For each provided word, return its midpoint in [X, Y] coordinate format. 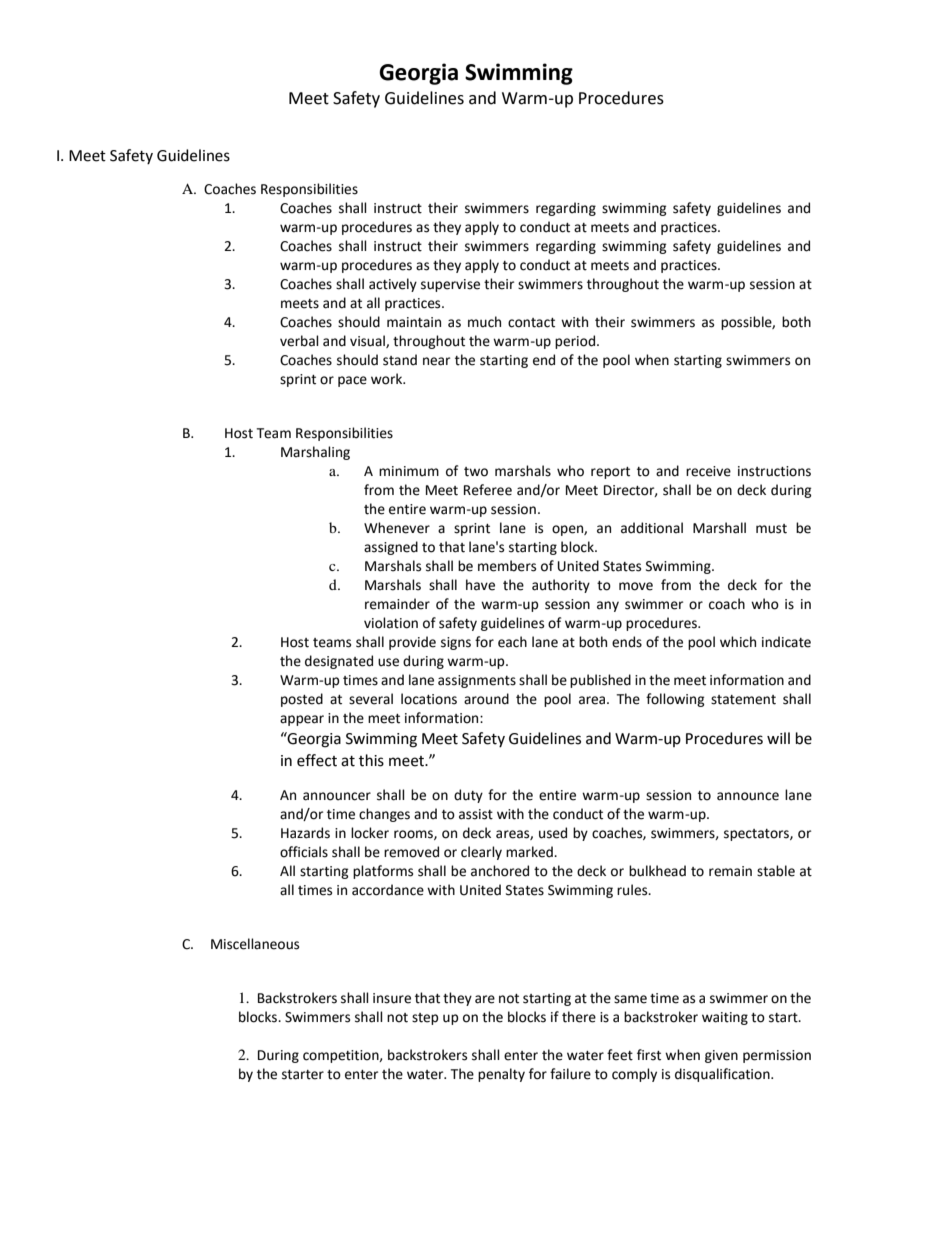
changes [384, 815]
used [553, 833]
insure [392, 998]
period [575, 342]
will [778, 738]
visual [368, 341]
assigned [391, 548]
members [507, 566]
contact [531, 323]
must [771, 529]
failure [570, 1074]
